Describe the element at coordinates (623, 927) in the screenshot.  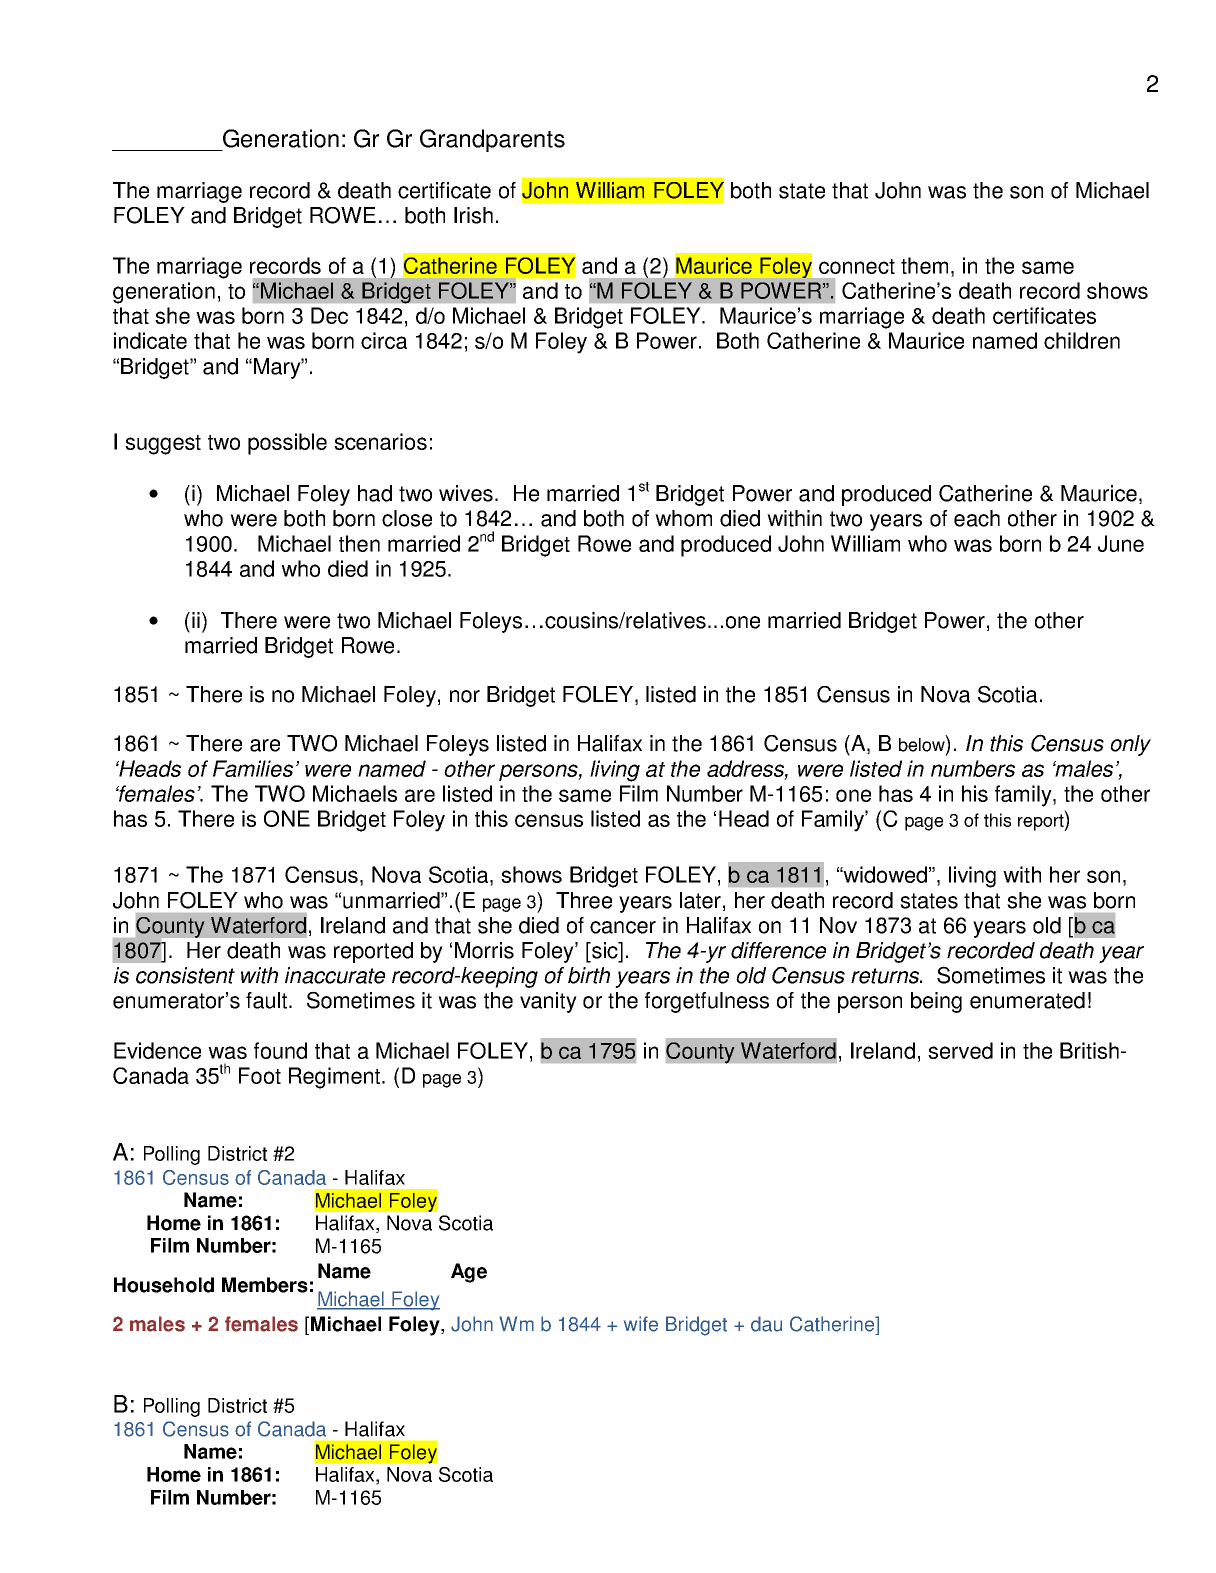
I see `cancer` at that location.
